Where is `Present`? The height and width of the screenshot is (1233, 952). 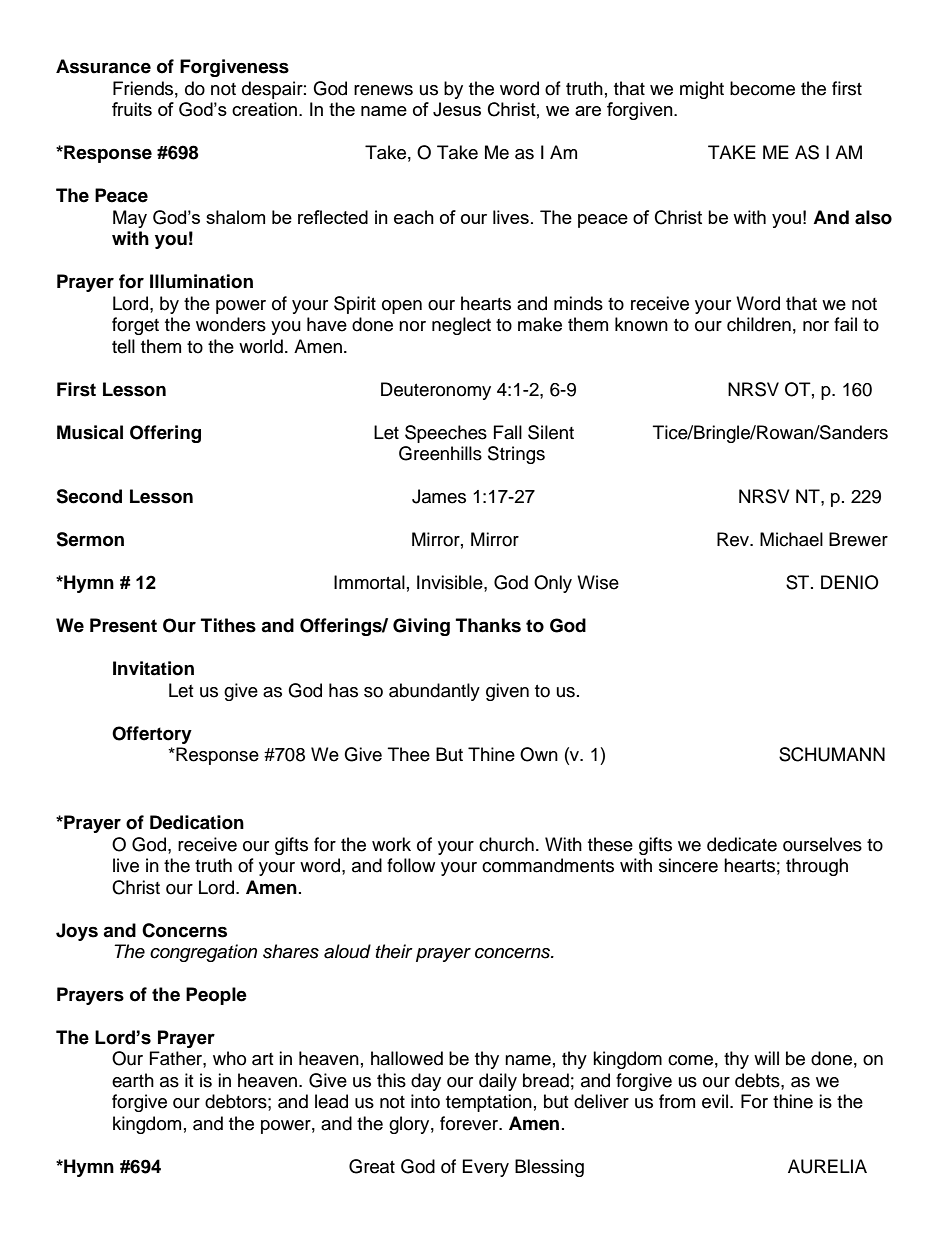 Present is located at coordinates (123, 625).
